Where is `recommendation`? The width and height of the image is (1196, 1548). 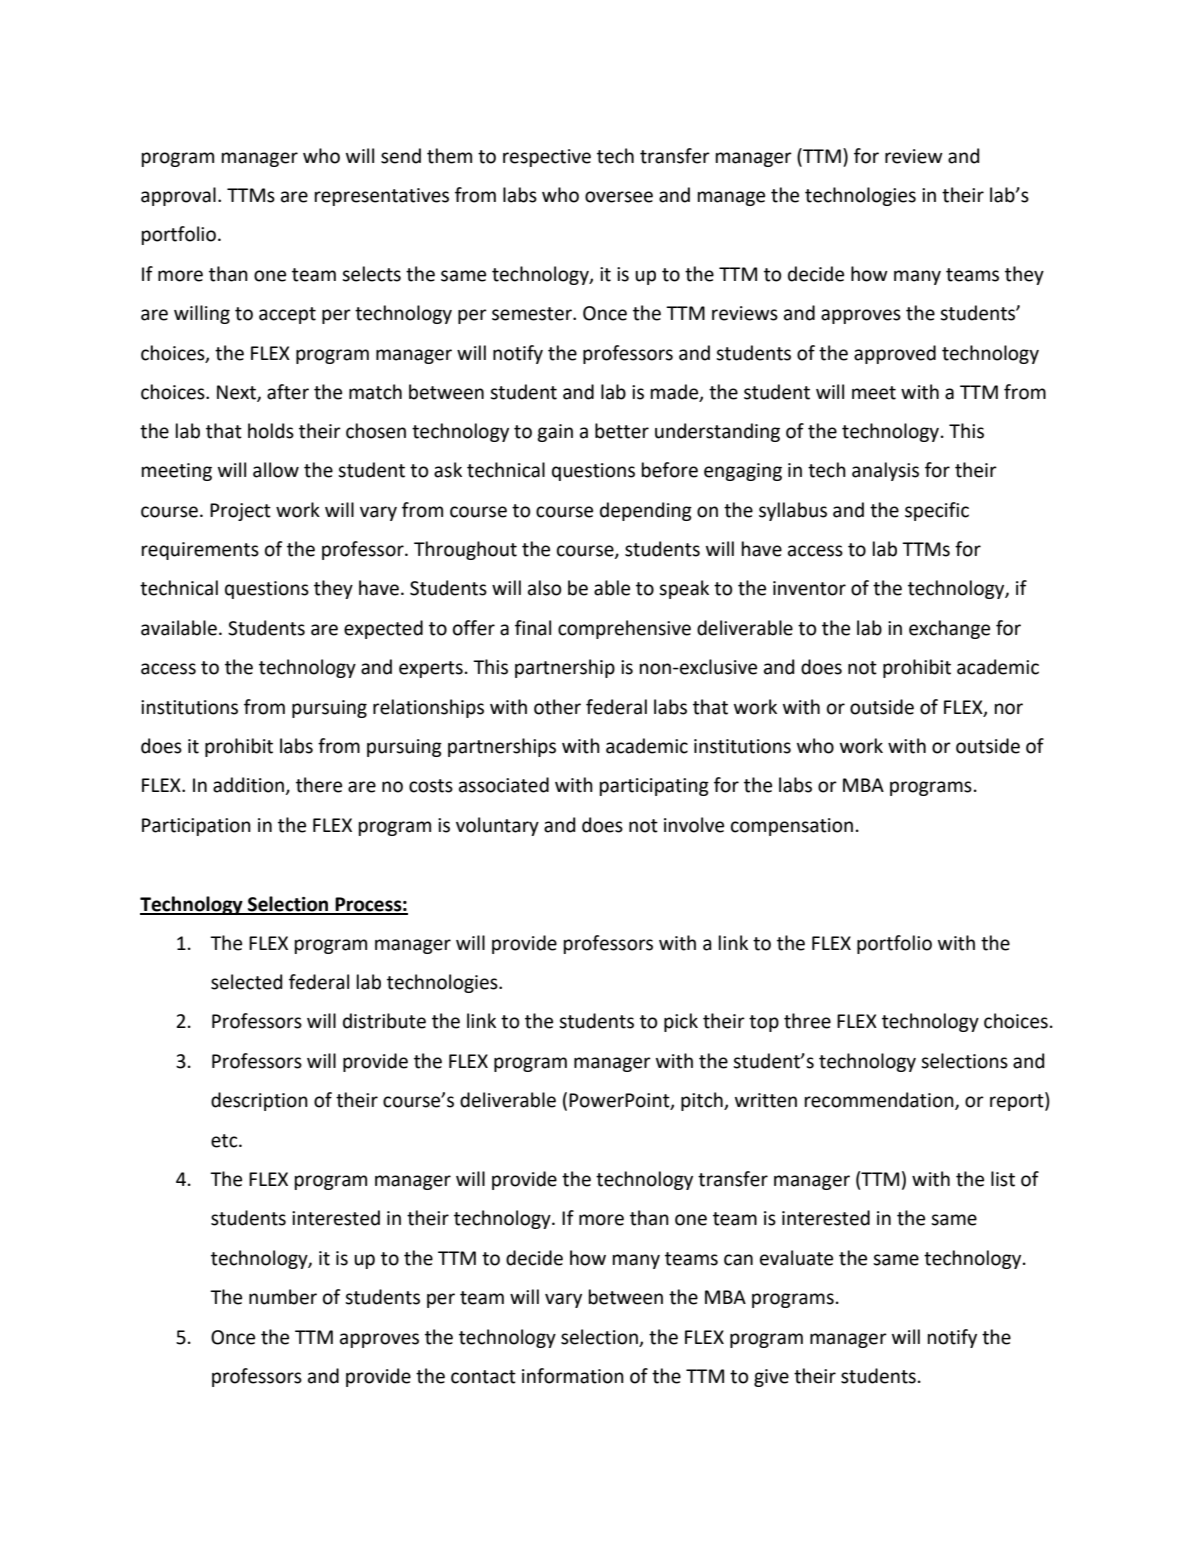 recommendation is located at coordinates (880, 1101).
